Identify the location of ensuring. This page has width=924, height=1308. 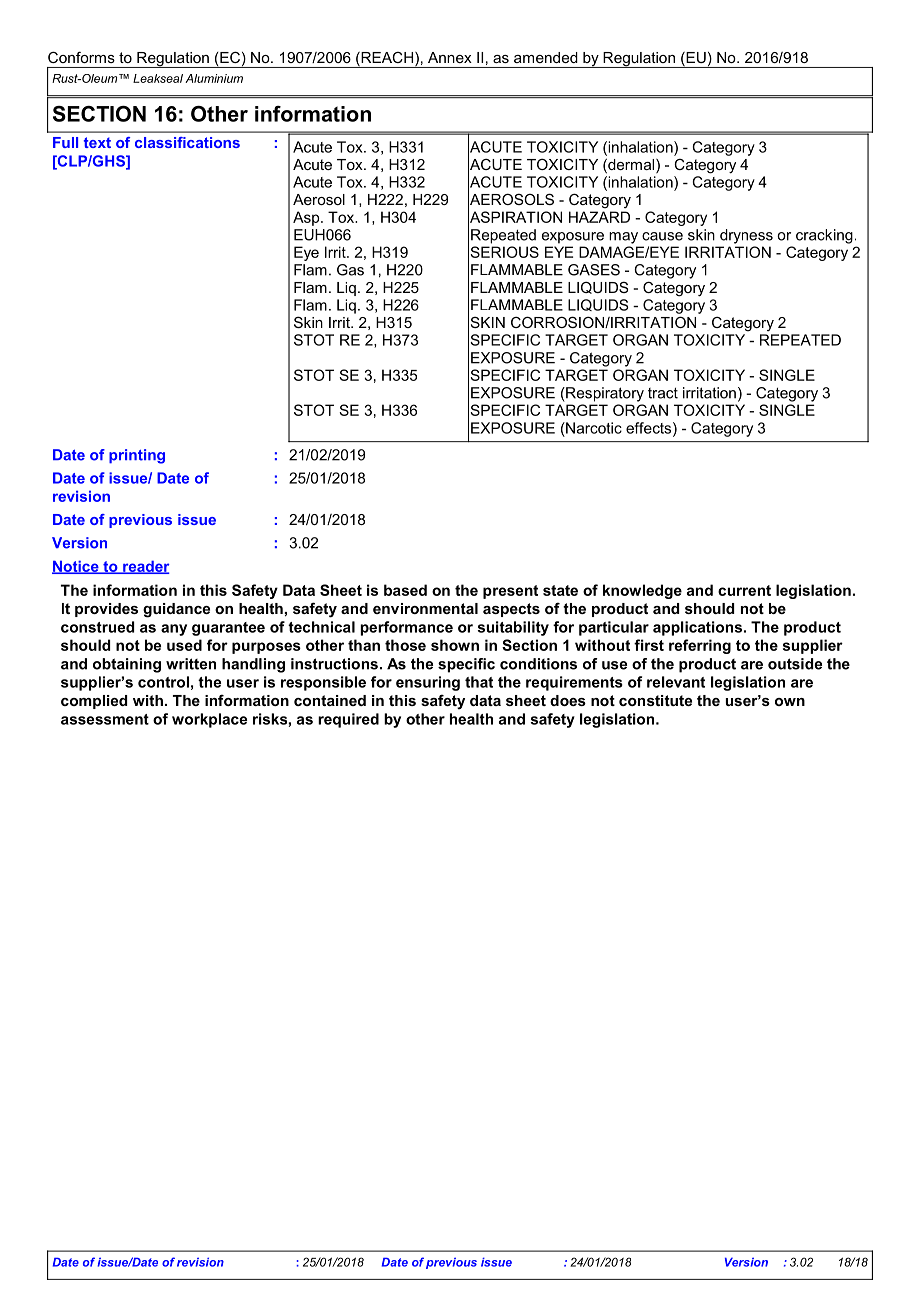
(428, 683).
